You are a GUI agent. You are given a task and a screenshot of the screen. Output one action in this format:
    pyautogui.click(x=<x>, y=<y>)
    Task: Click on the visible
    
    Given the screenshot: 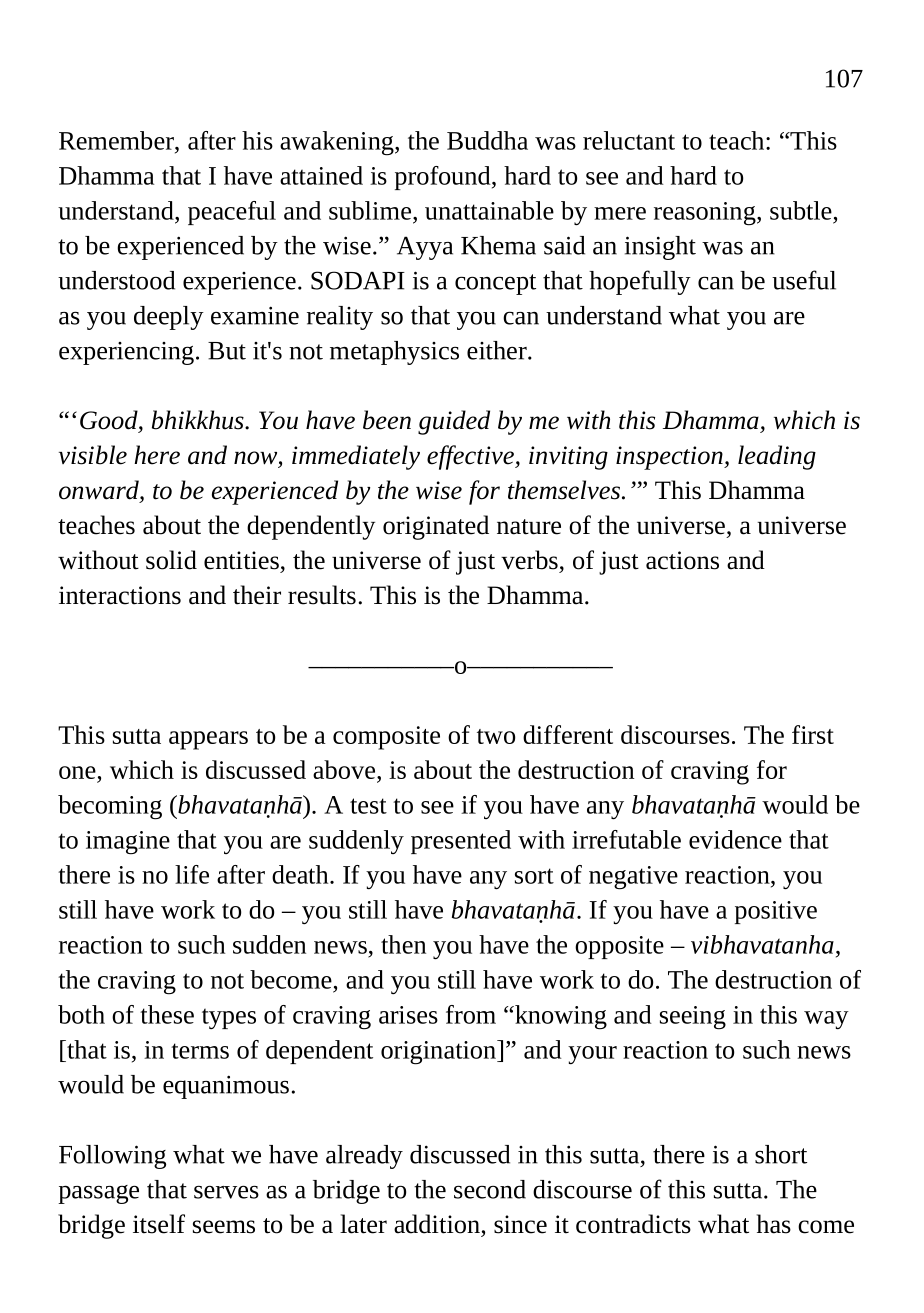 What is the action you would take?
    pyautogui.click(x=93, y=455)
